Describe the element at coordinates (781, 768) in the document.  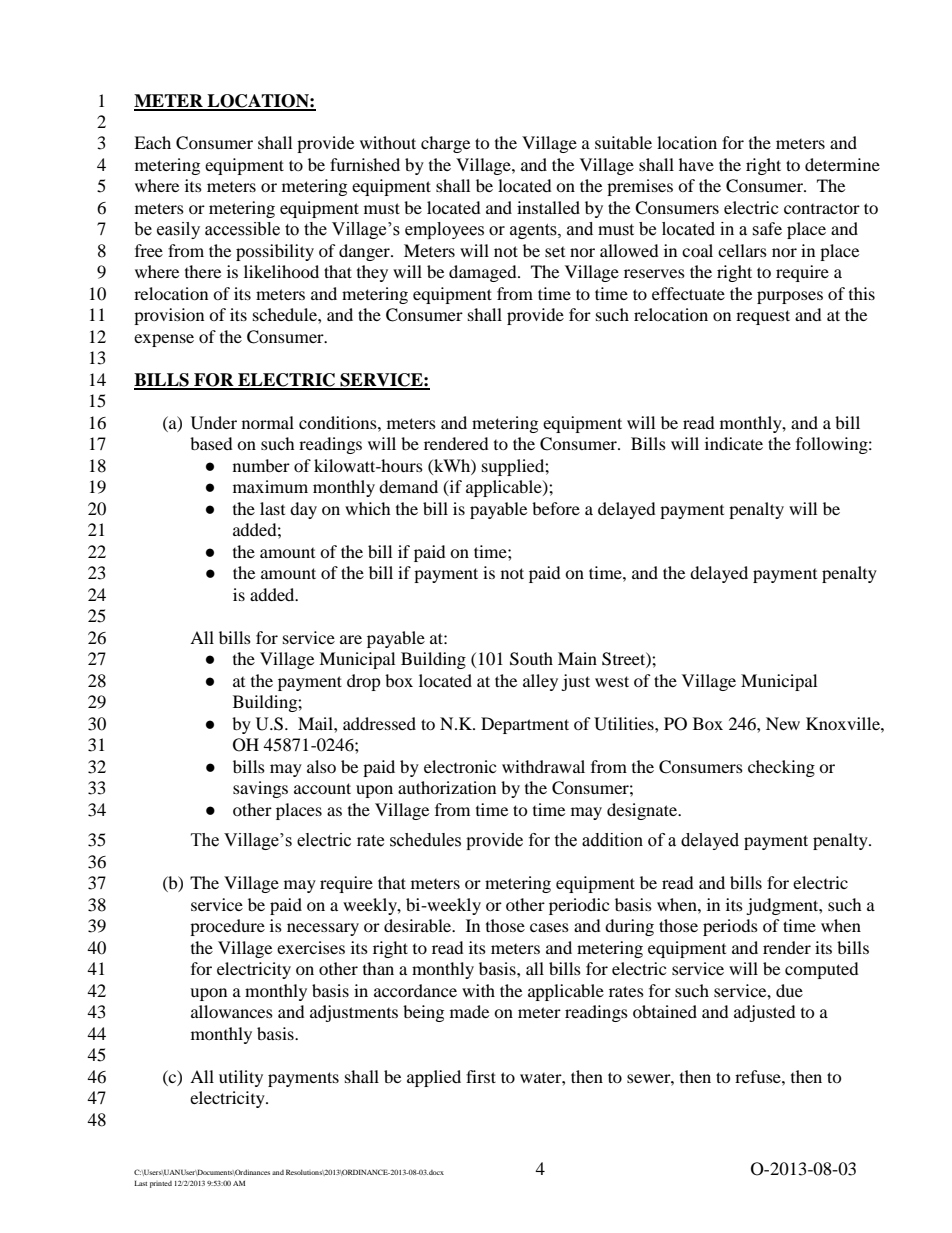
I see `checking` at that location.
